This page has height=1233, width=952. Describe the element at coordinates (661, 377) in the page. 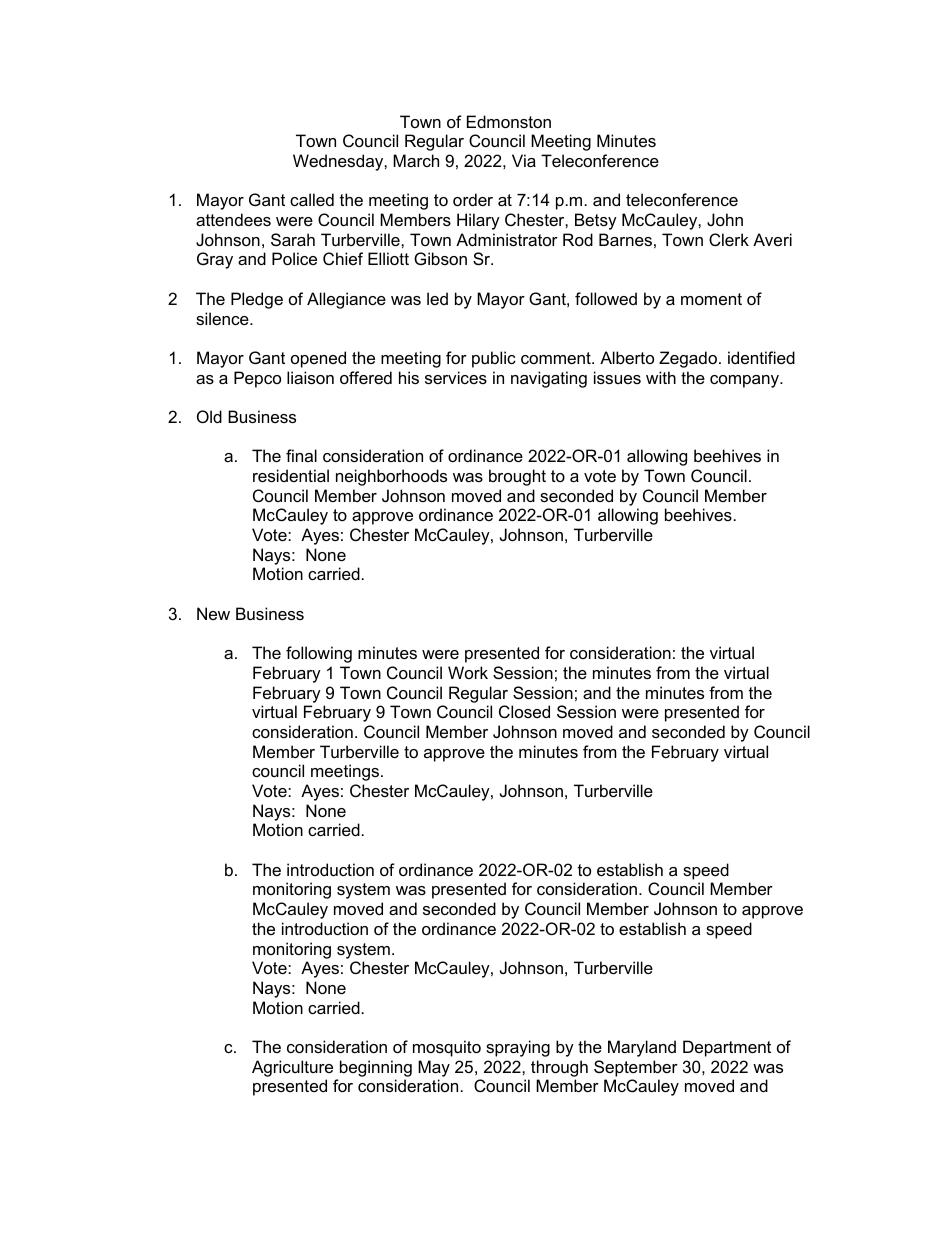

I see `with` at that location.
